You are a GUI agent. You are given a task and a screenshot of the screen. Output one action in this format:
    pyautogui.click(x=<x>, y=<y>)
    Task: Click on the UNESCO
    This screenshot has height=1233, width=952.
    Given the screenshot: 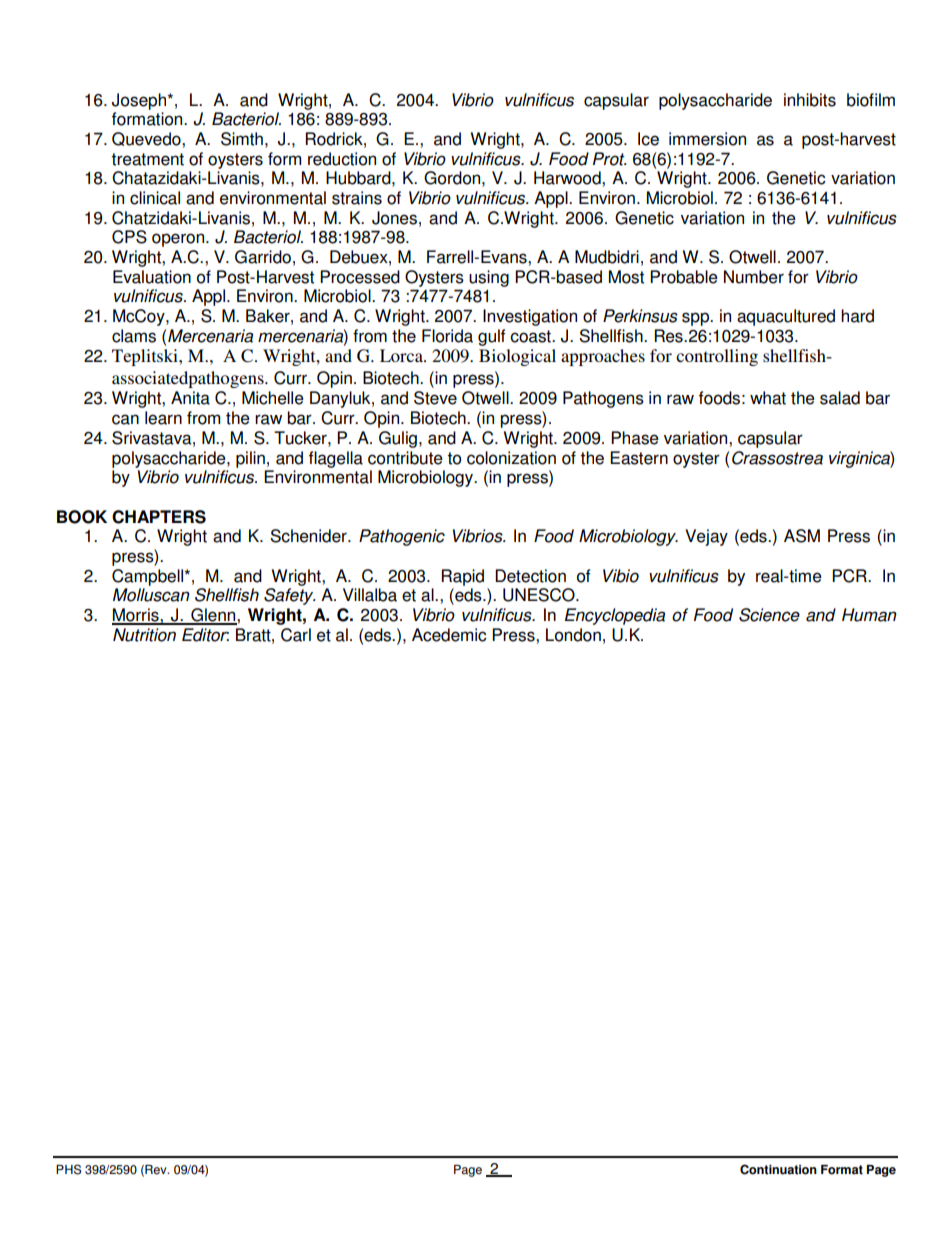 What is the action you would take?
    pyautogui.click(x=540, y=595)
